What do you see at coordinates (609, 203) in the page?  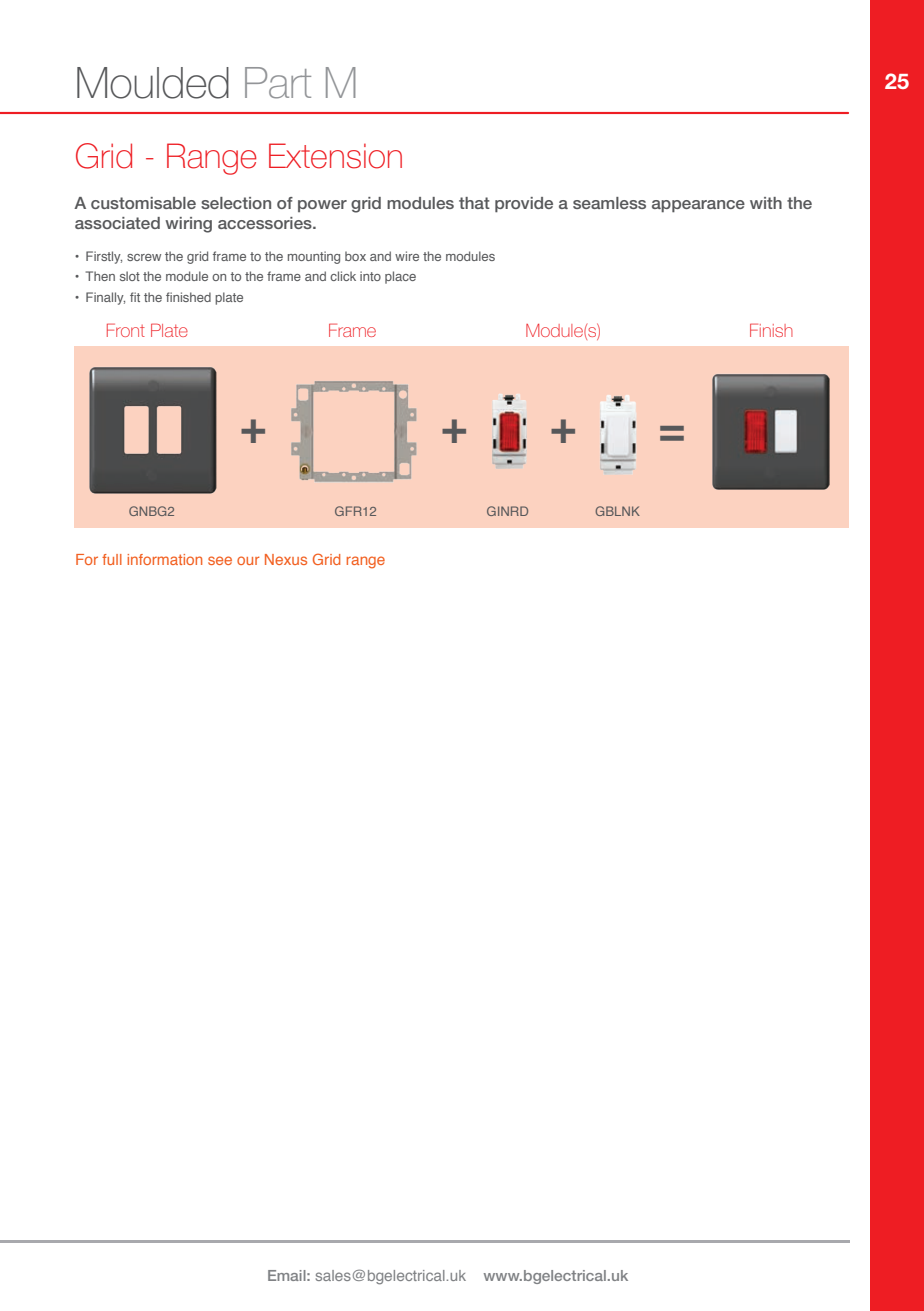 I see `seamless` at bounding box center [609, 203].
